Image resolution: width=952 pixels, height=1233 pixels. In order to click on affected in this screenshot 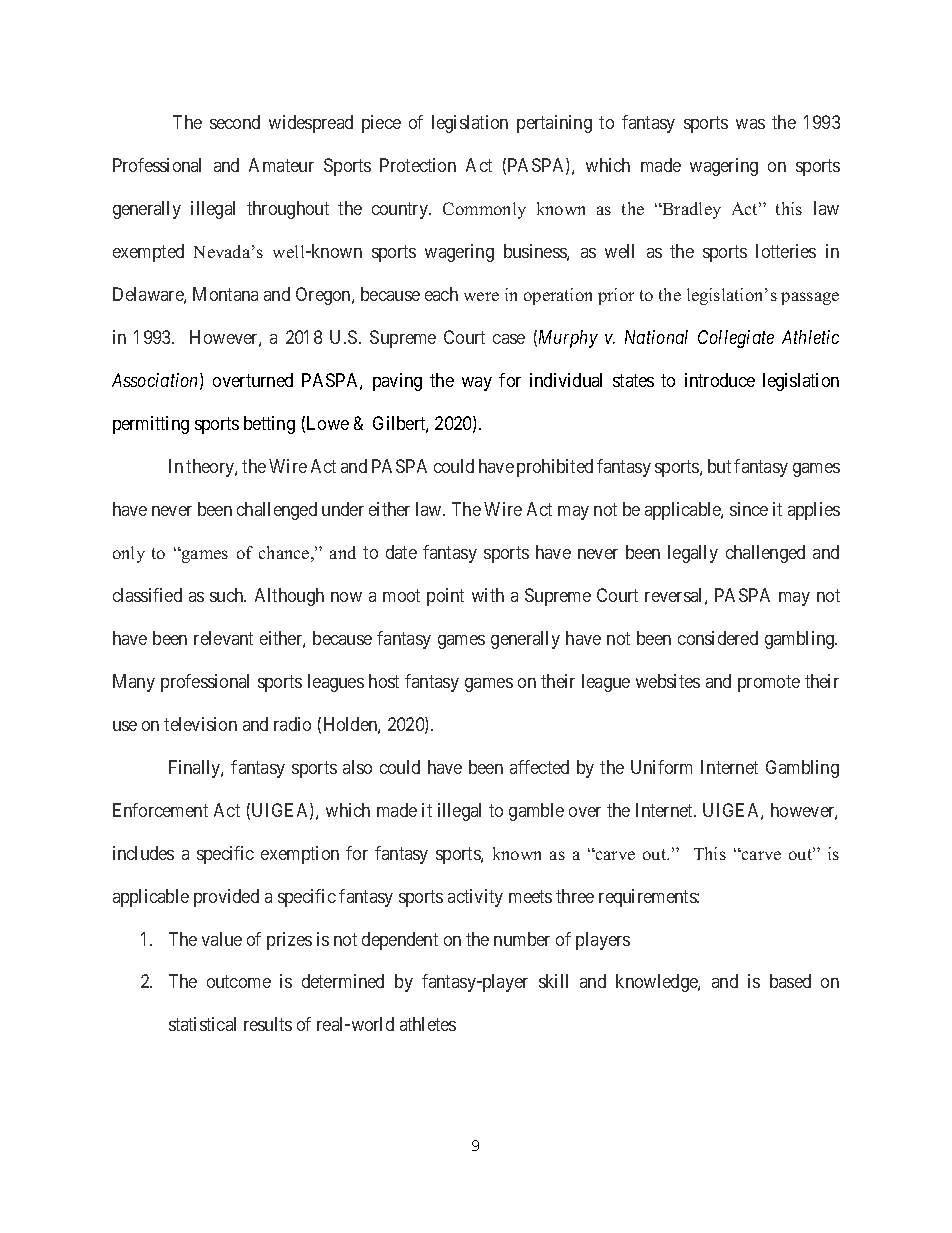, I will do `click(539, 767)`.
